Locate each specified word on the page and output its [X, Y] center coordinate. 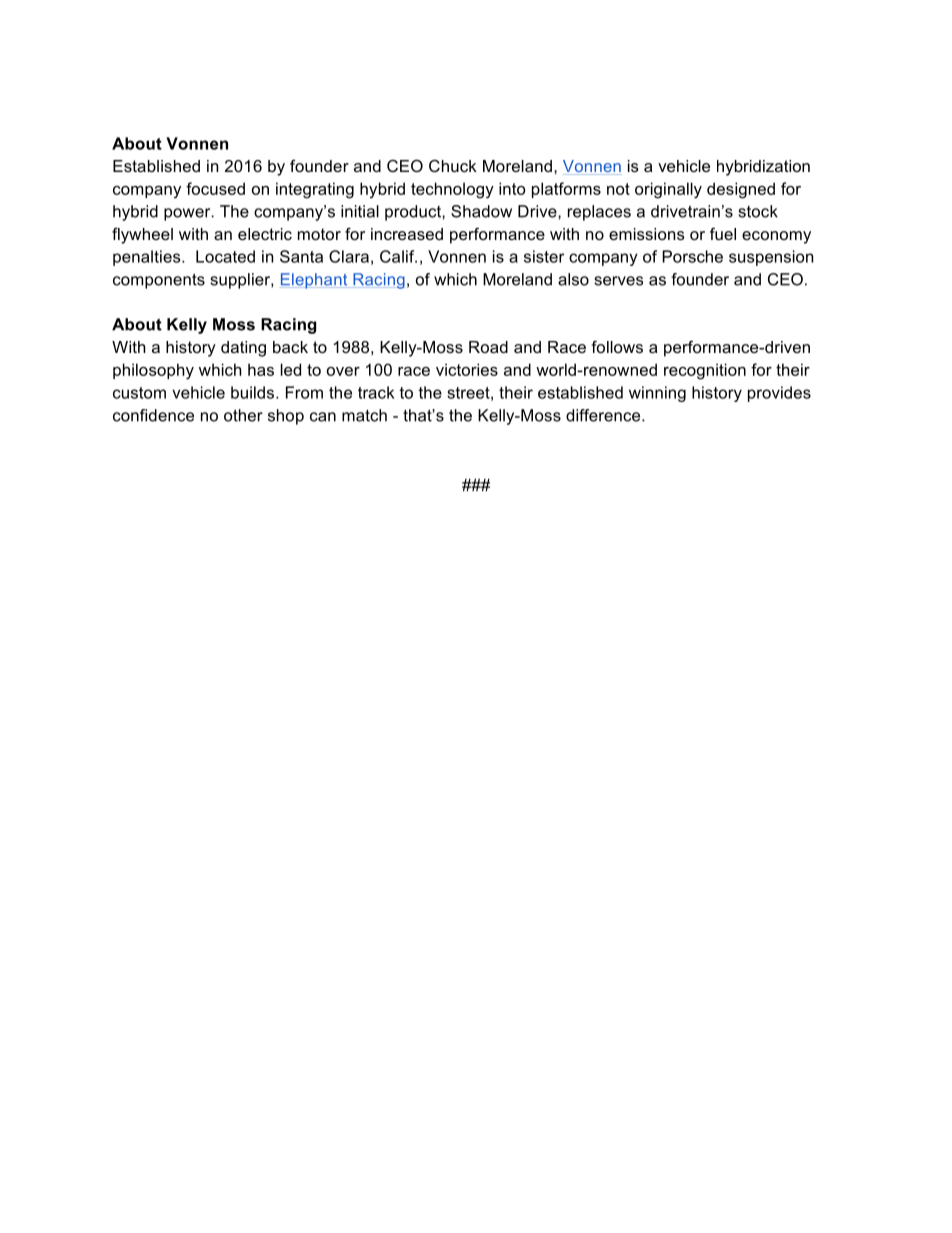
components [159, 281]
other [243, 415]
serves [618, 281]
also [573, 279]
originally [668, 190]
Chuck [453, 165]
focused [215, 188]
